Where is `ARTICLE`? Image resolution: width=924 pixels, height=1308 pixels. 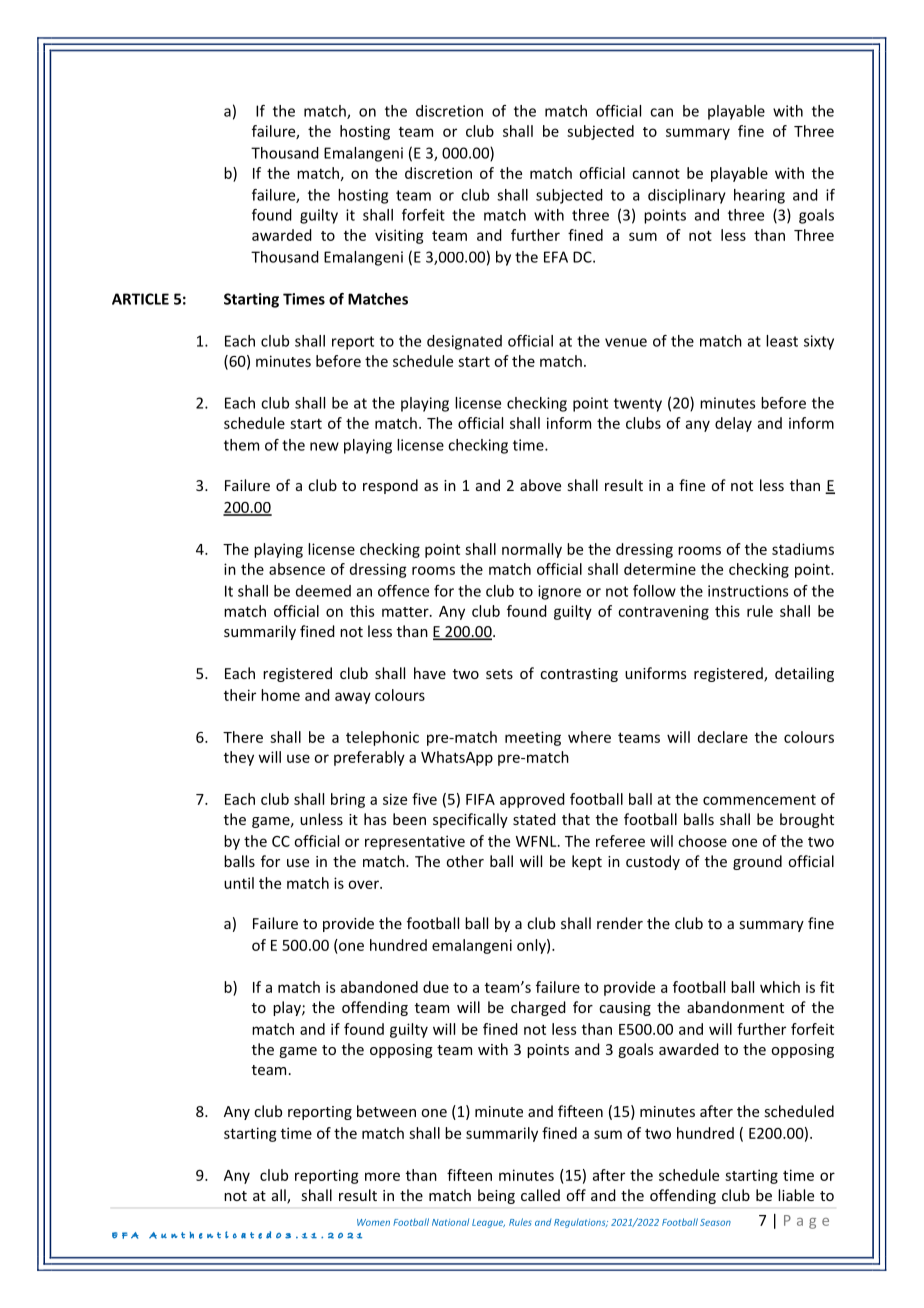
ARTICLE is located at coordinates (140, 299).
